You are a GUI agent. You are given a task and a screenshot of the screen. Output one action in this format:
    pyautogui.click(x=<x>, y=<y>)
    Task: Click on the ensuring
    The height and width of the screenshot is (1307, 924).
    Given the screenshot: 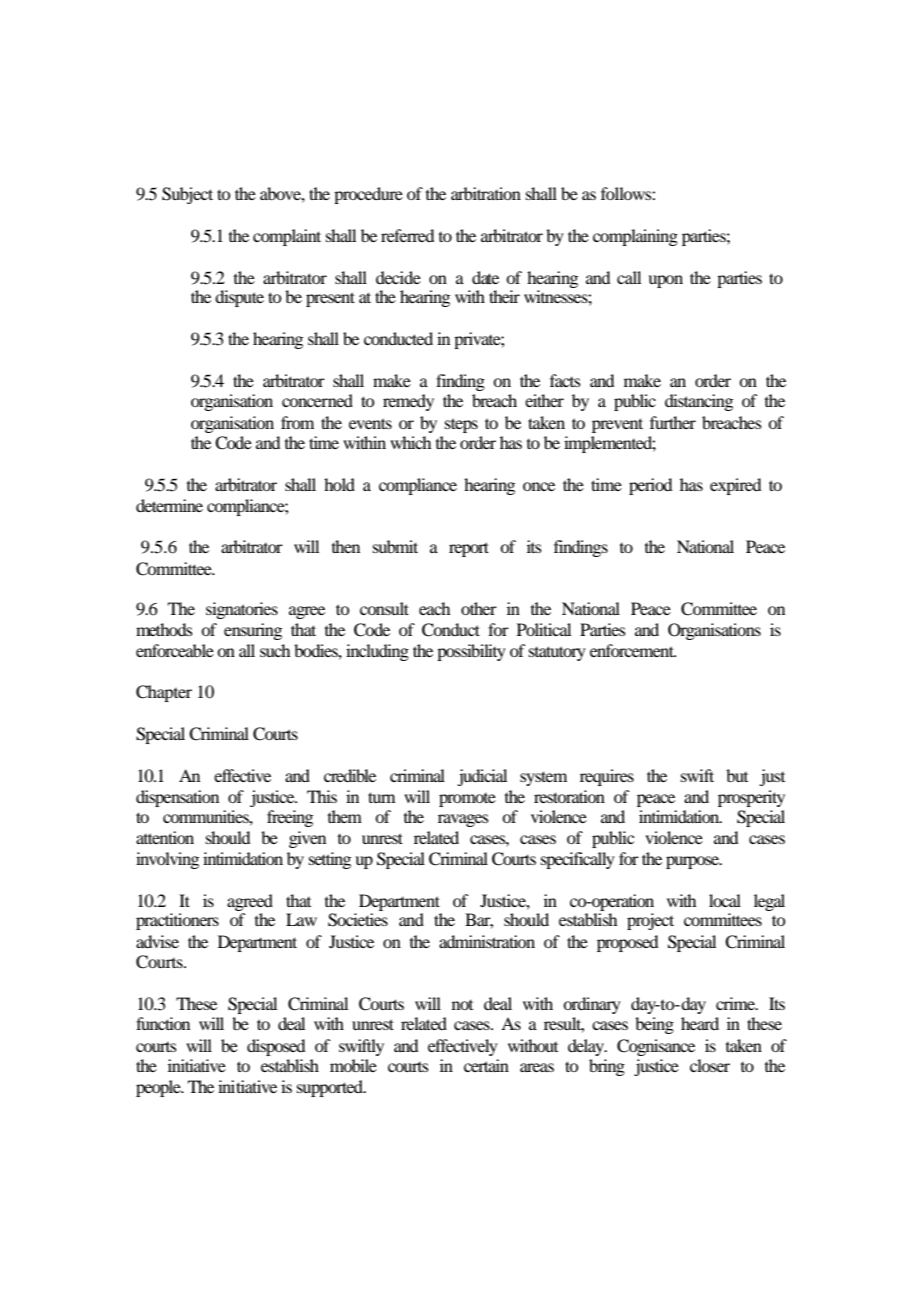 What is the action you would take?
    pyautogui.click(x=253, y=631)
